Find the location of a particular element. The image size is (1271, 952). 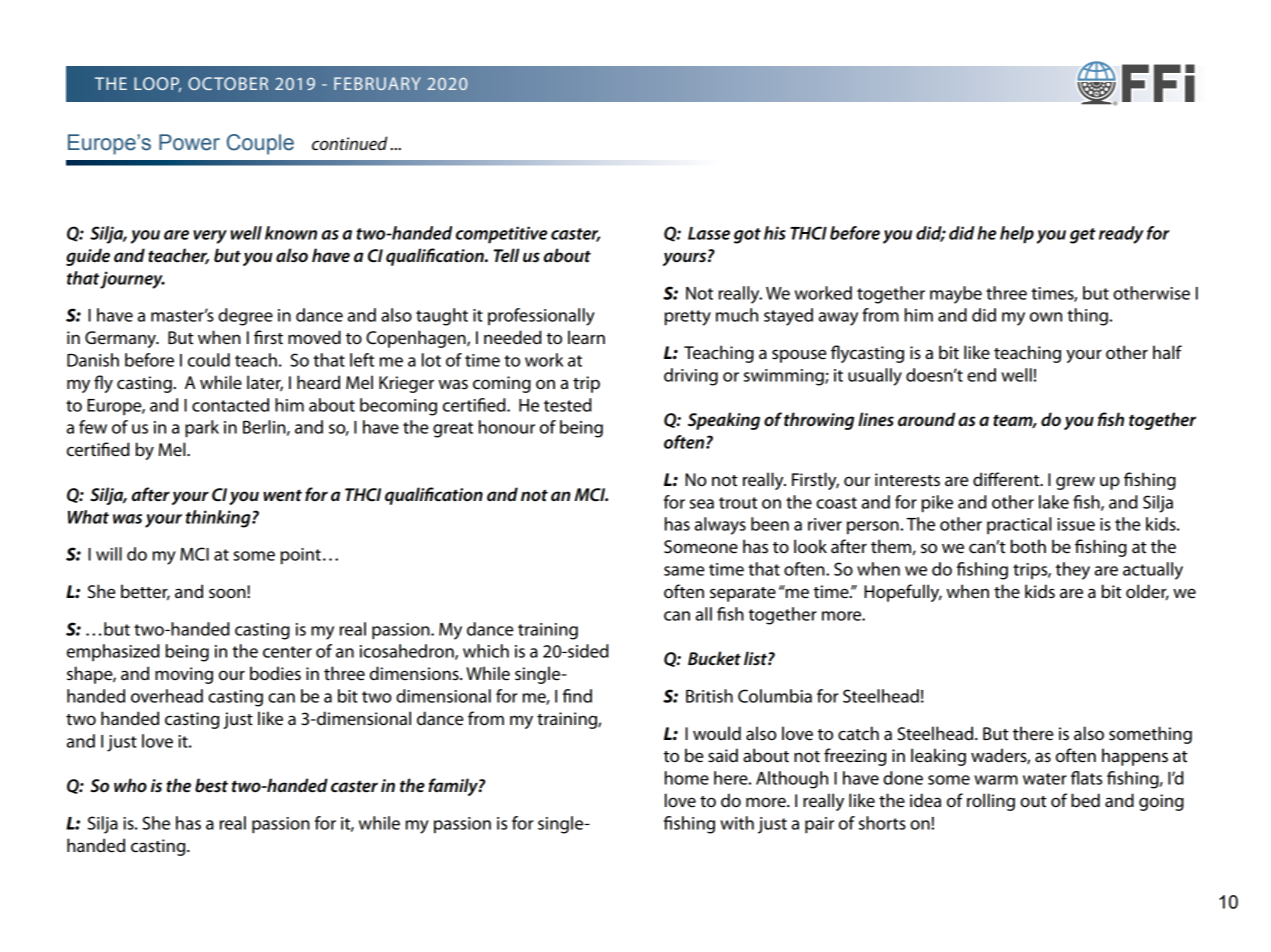

OCTOBER is located at coordinates (228, 83).
